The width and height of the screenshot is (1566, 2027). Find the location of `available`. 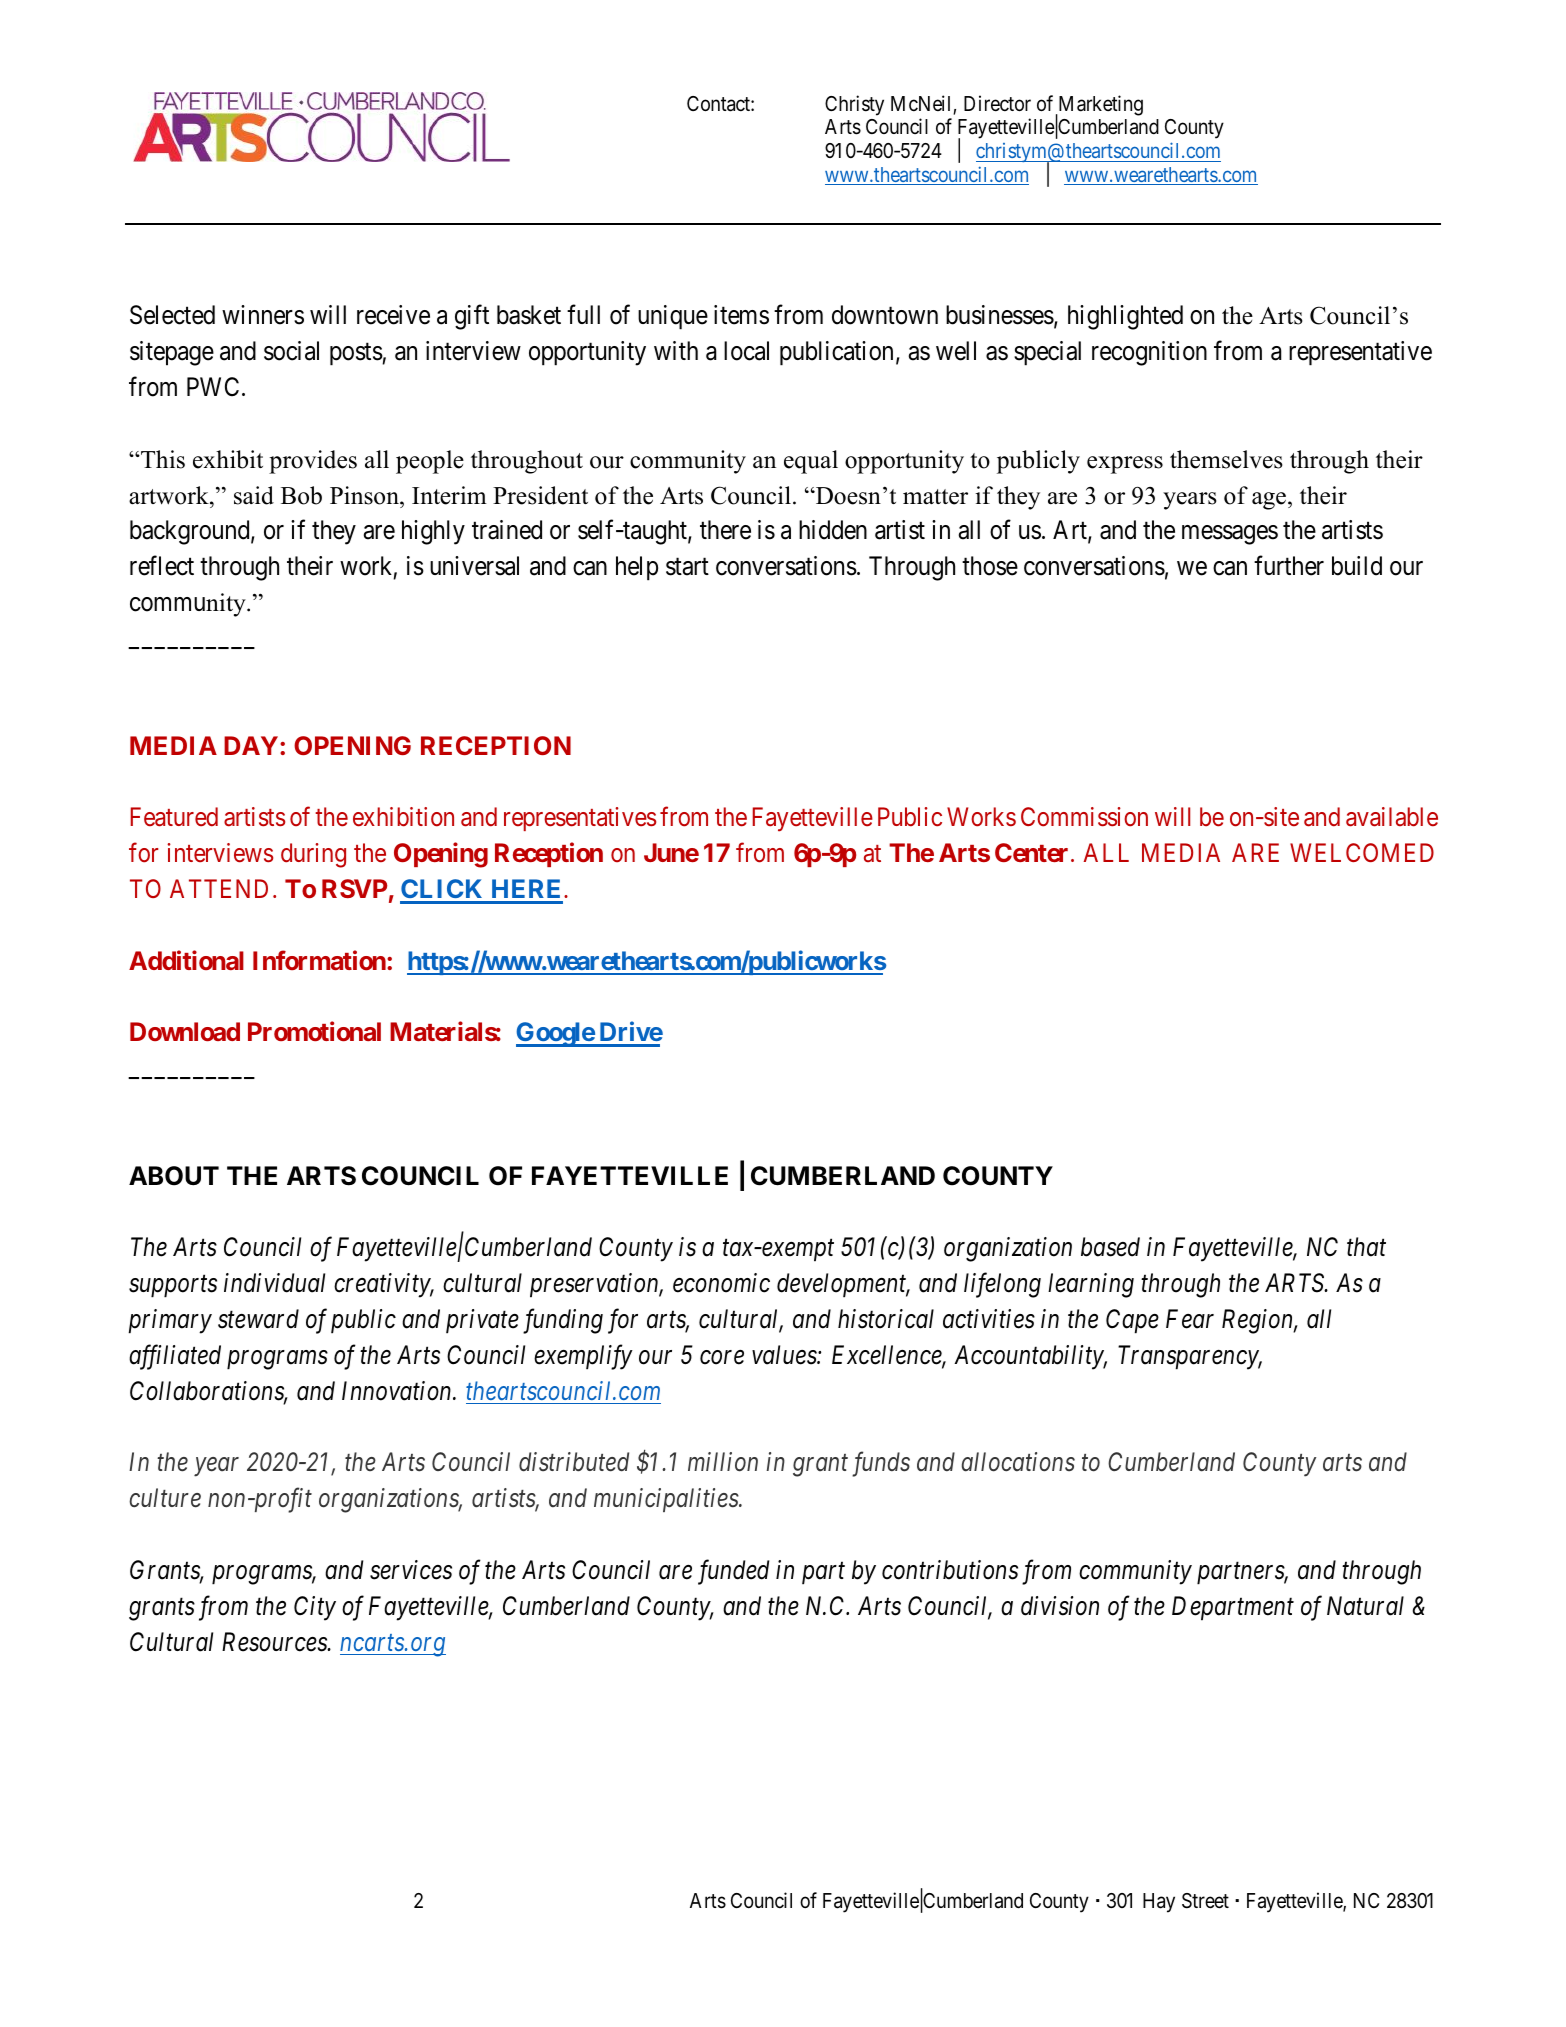

available is located at coordinates (1392, 817).
